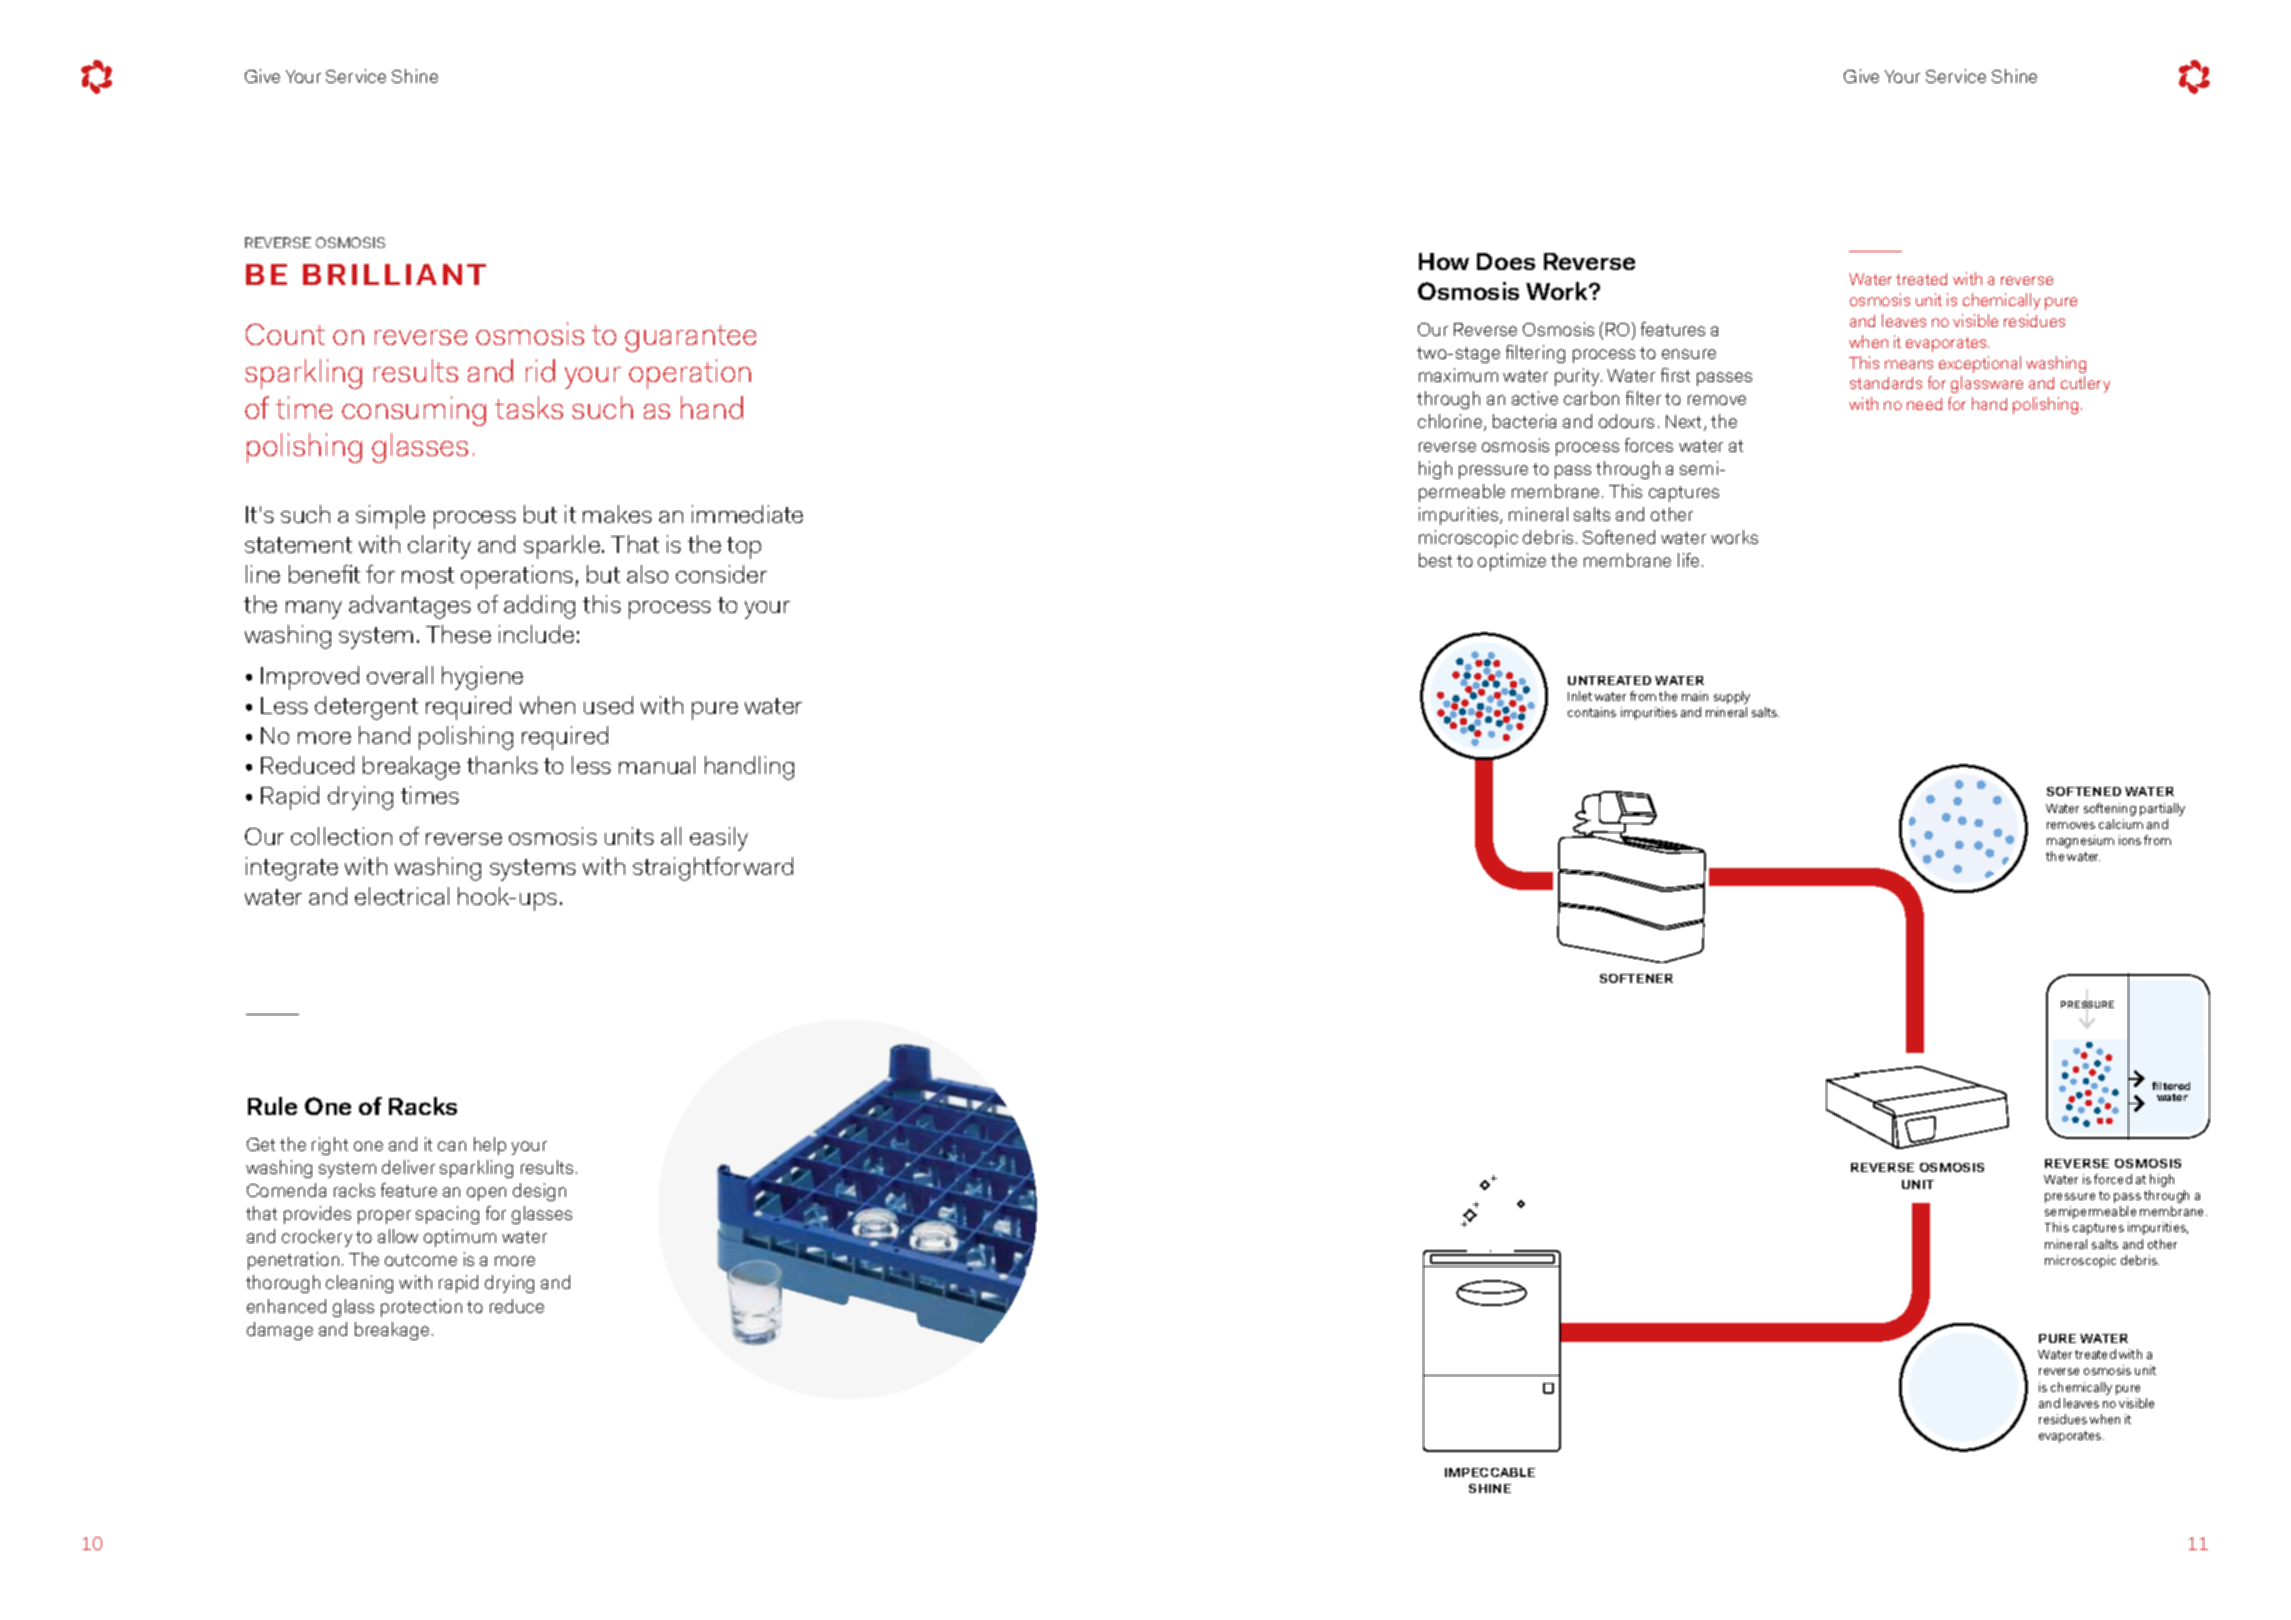  Describe the element at coordinates (2113, 1179) in the document. I see `forced` at that location.
